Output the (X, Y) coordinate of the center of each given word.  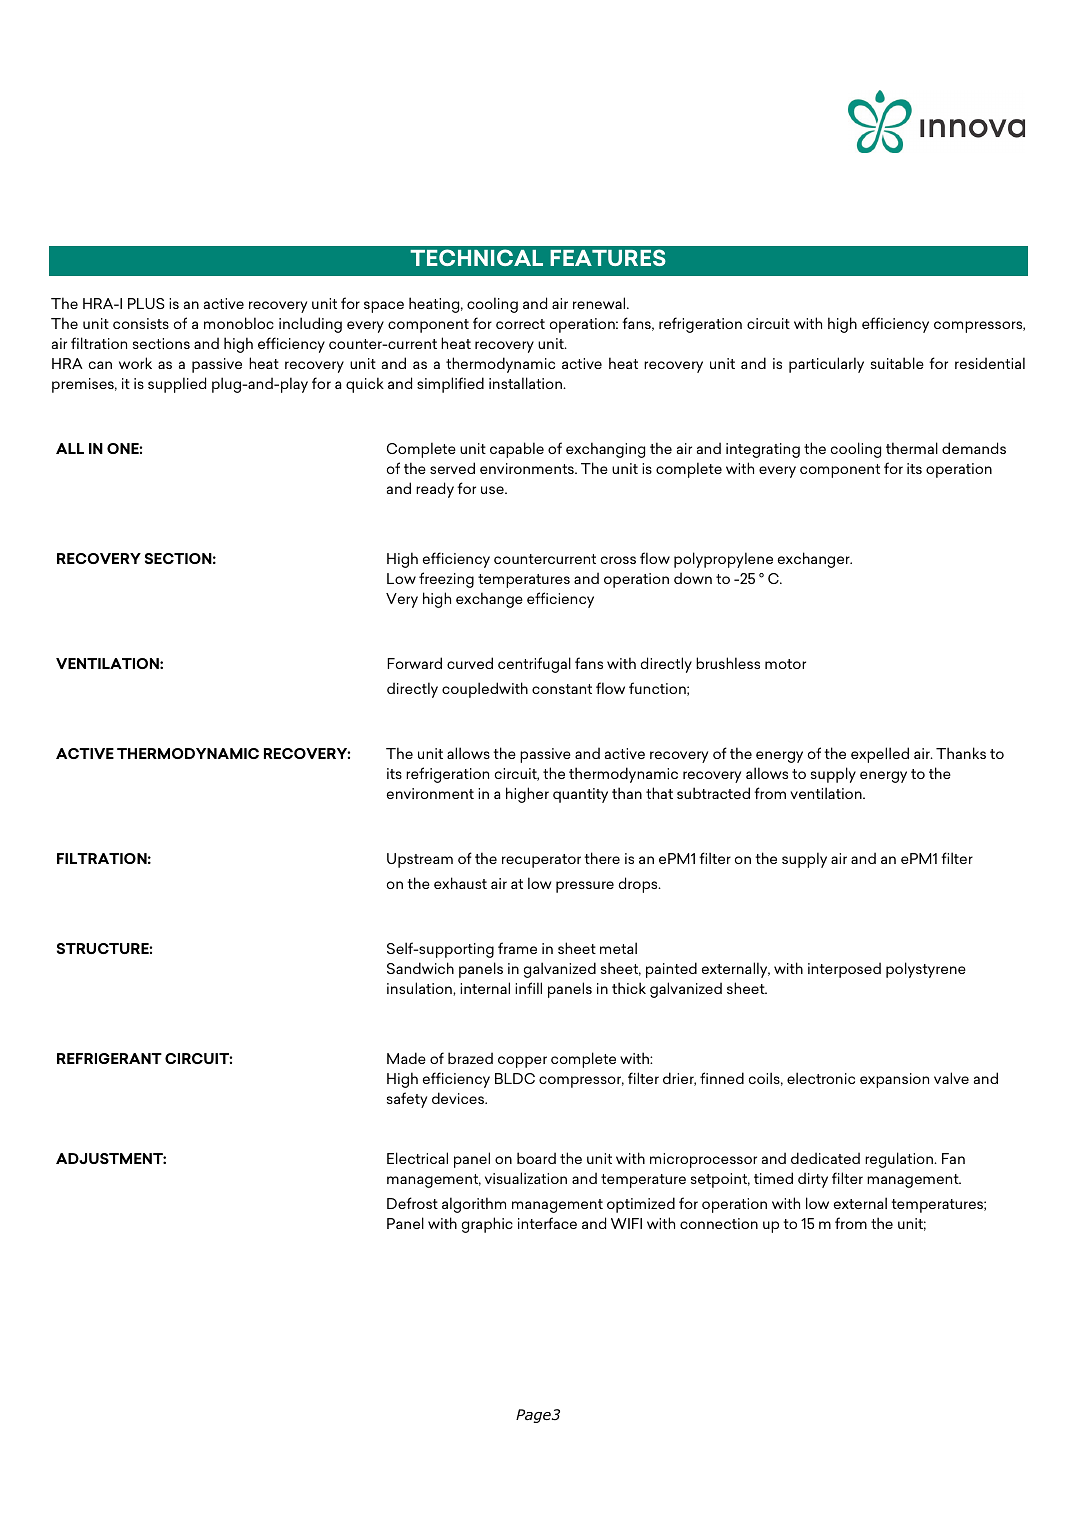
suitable (897, 363)
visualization (526, 1178)
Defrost (412, 1203)
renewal (600, 303)
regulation (900, 1160)
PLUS (146, 303)
